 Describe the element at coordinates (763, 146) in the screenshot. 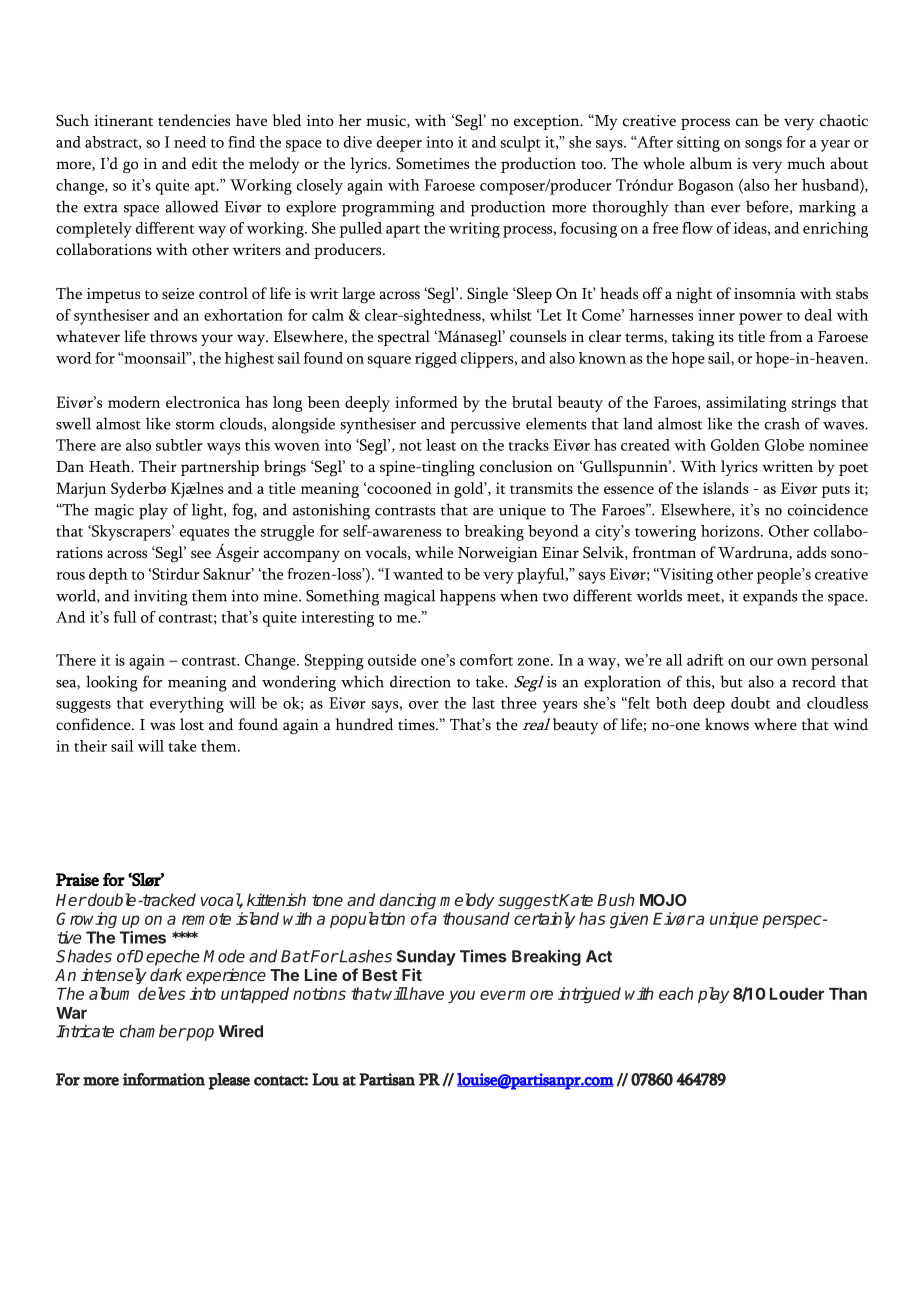

I see `songs` at that location.
